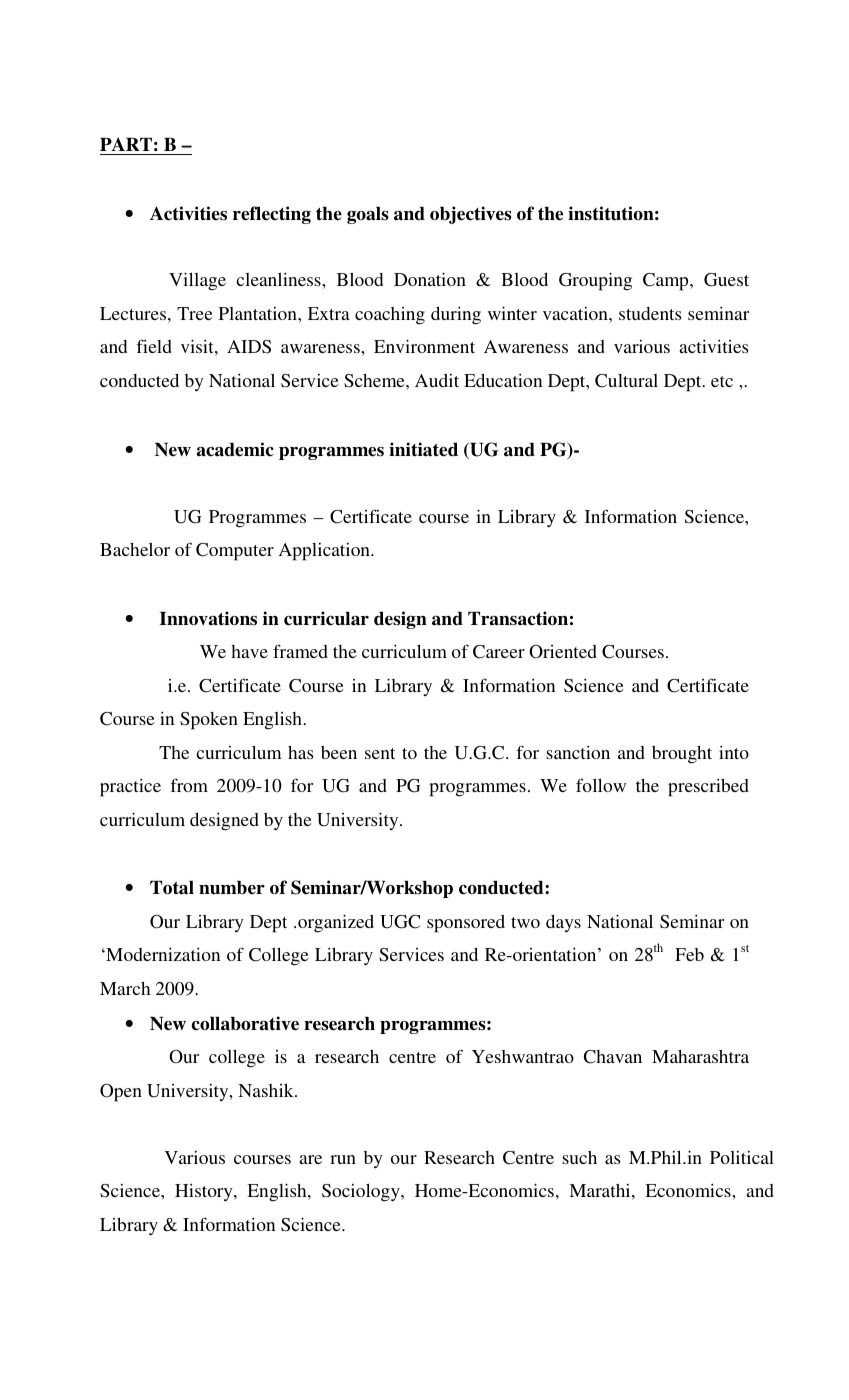  I want to click on Donation, so click(430, 279).
